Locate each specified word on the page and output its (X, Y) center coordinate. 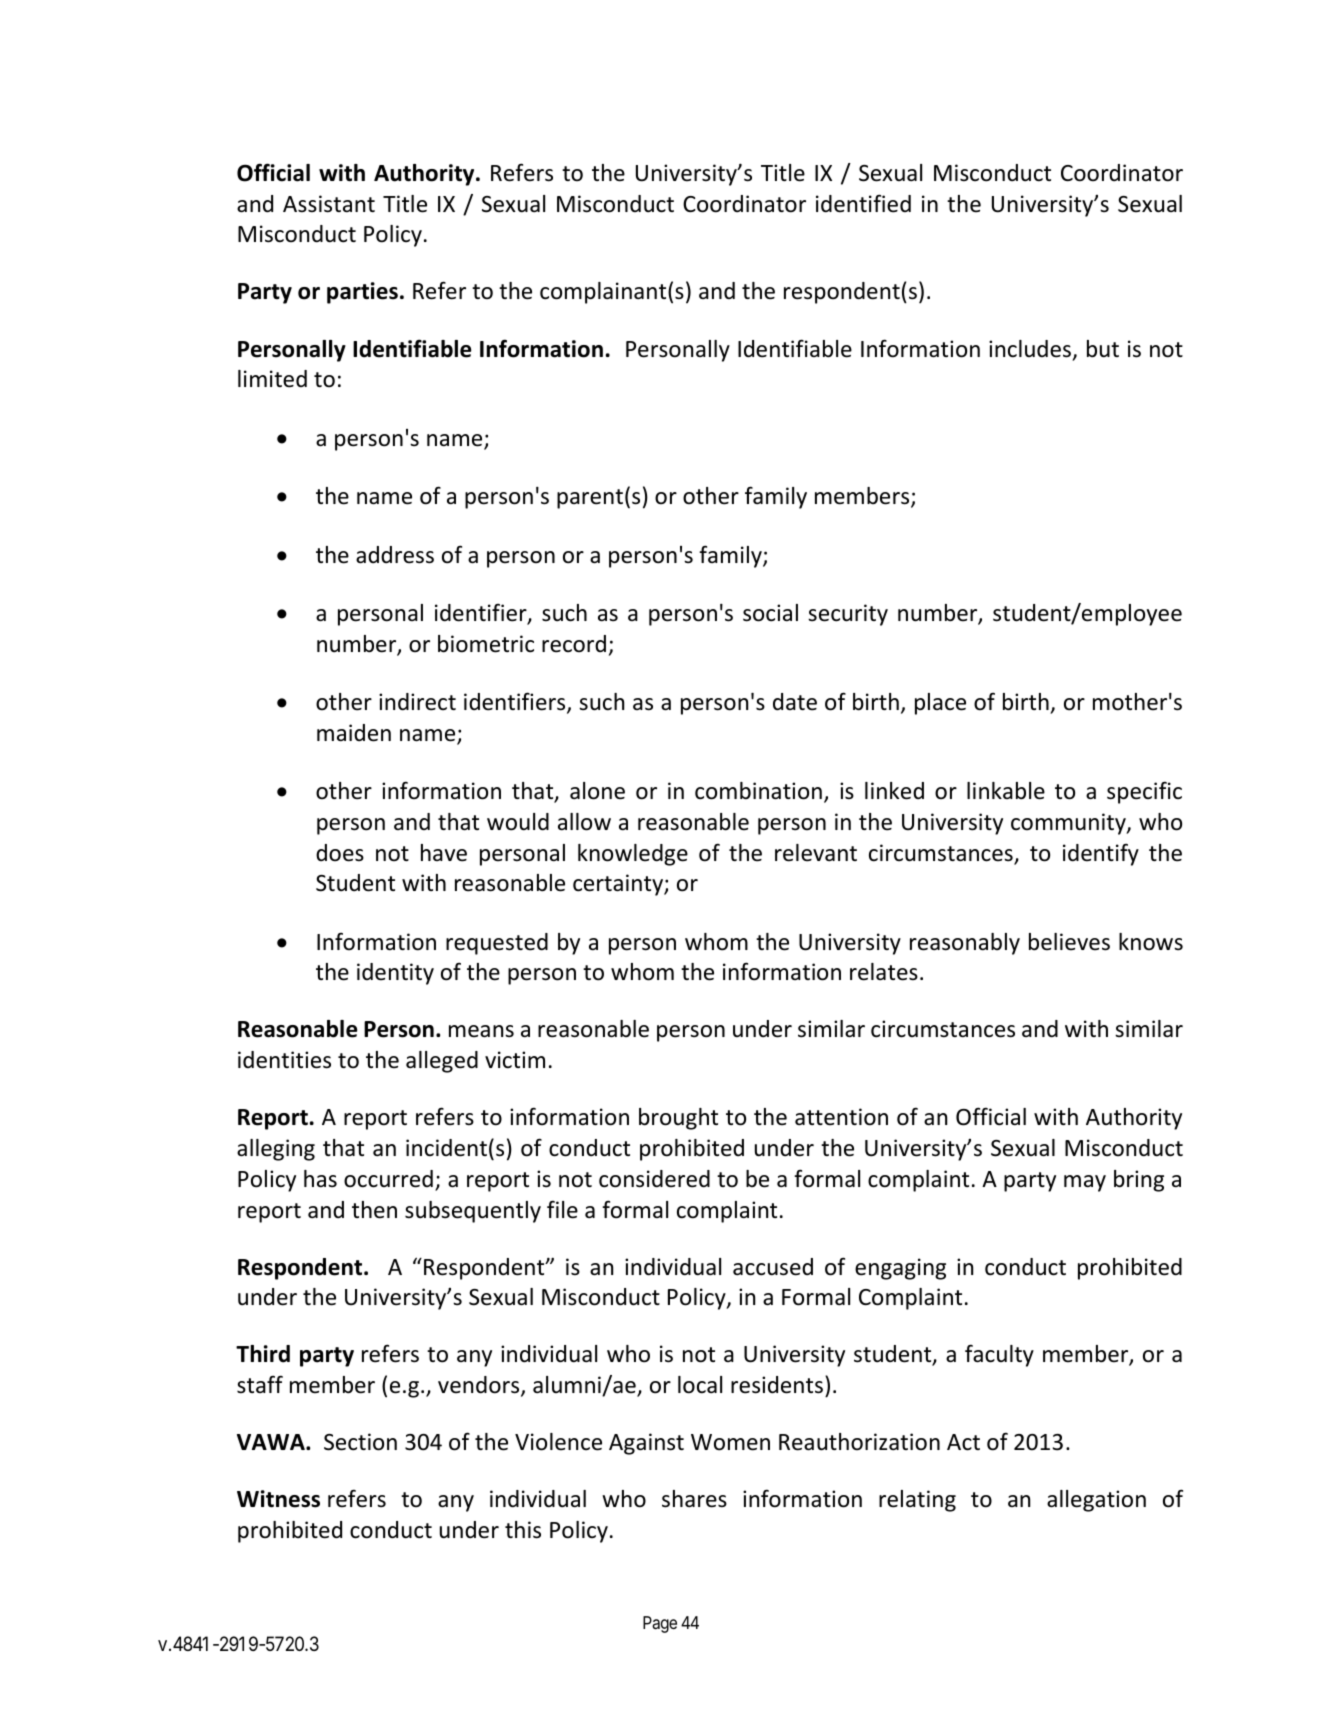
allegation (1096, 1501)
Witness (278, 1499)
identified (863, 203)
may (1085, 1183)
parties (362, 293)
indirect (417, 702)
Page (660, 1624)
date (795, 702)
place (940, 704)
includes (1030, 349)
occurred (388, 1179)
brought (678, 1119)
